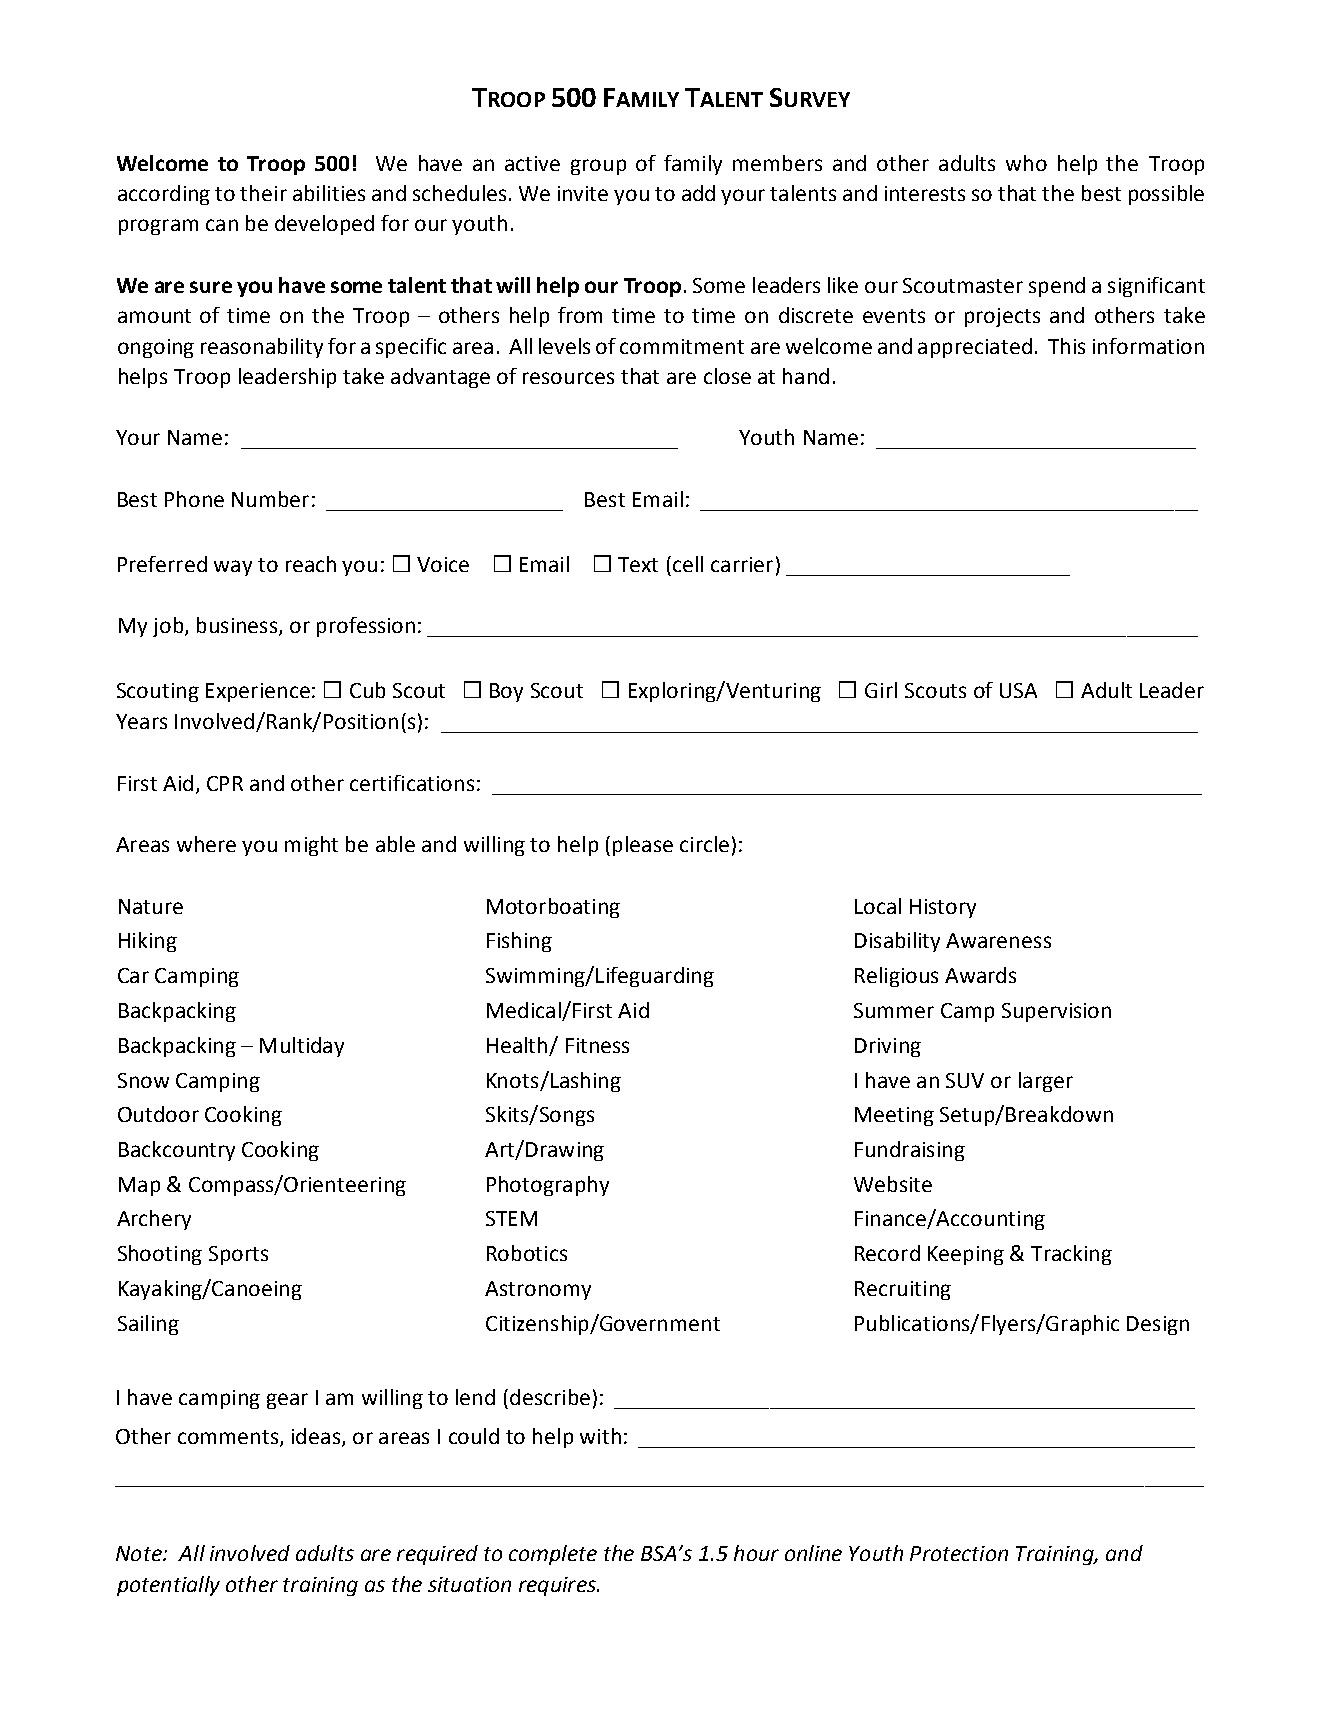 The image size is (1322, 1710). Describe the element at coordinates (998, 940) in the document. I see `Awareness` at that location.
